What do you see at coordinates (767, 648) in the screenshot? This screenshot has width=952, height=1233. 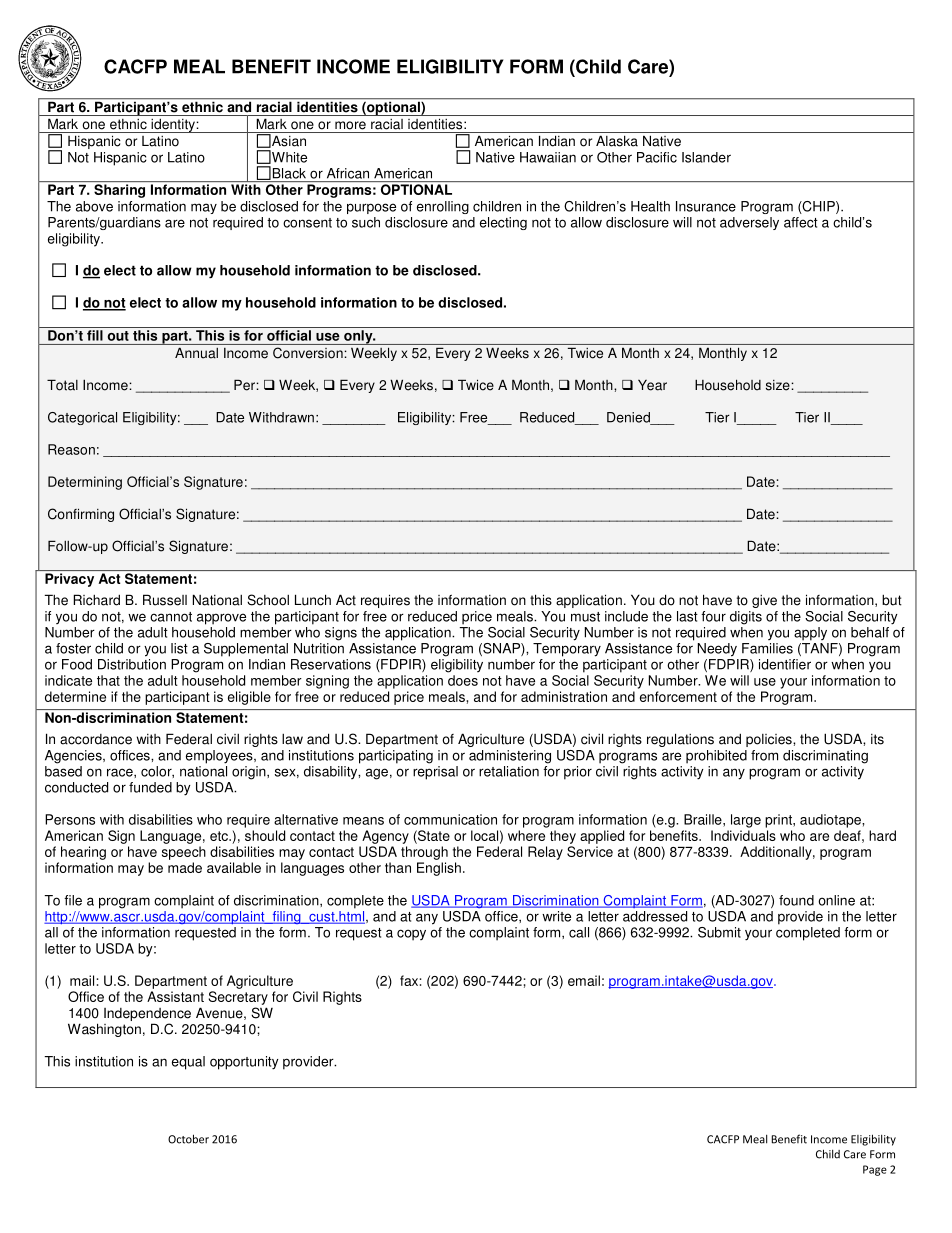 I see `Families` at bounding box center [767, 648].
